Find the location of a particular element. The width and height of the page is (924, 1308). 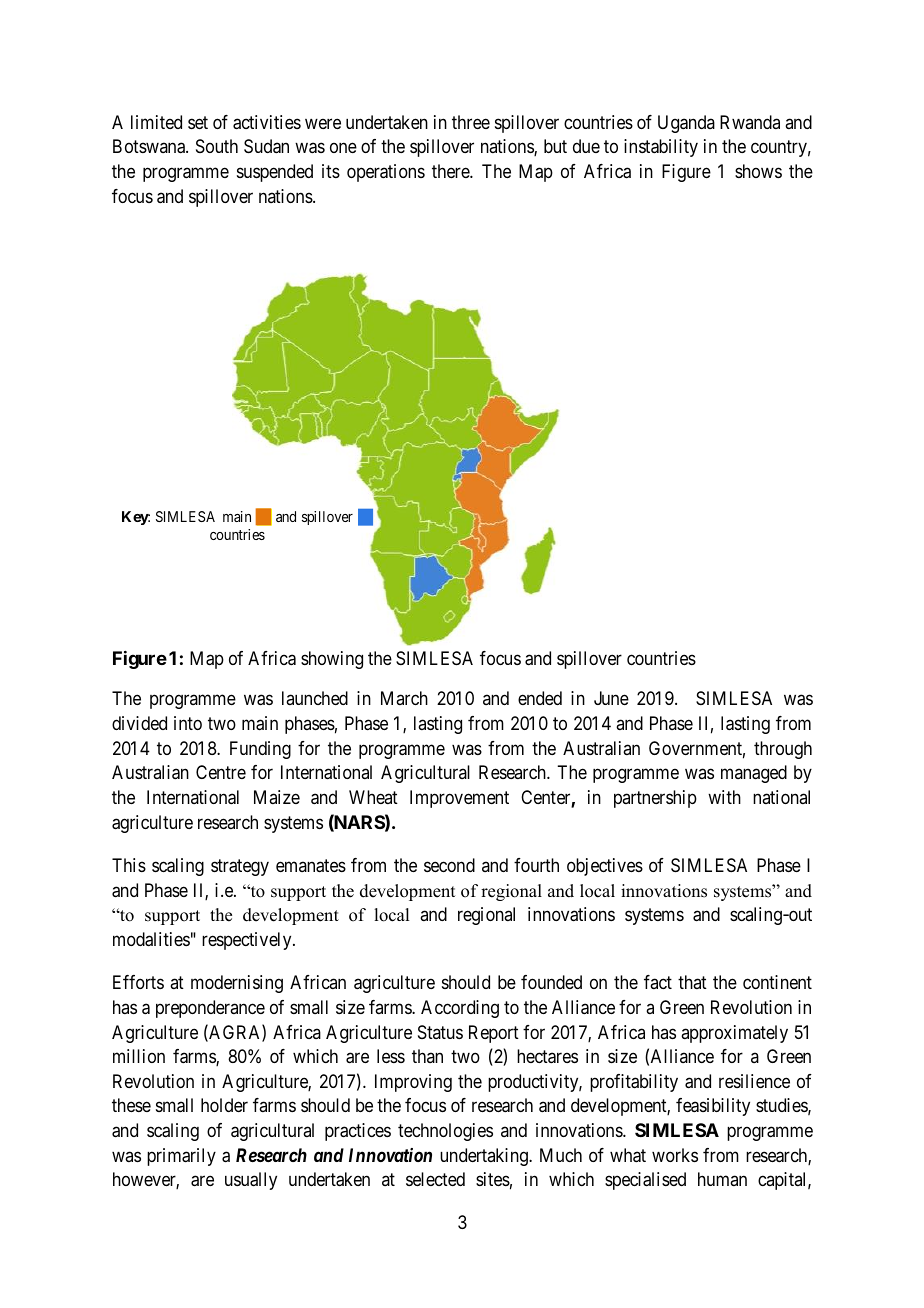

strategy is located at coordinates (240, 867).
